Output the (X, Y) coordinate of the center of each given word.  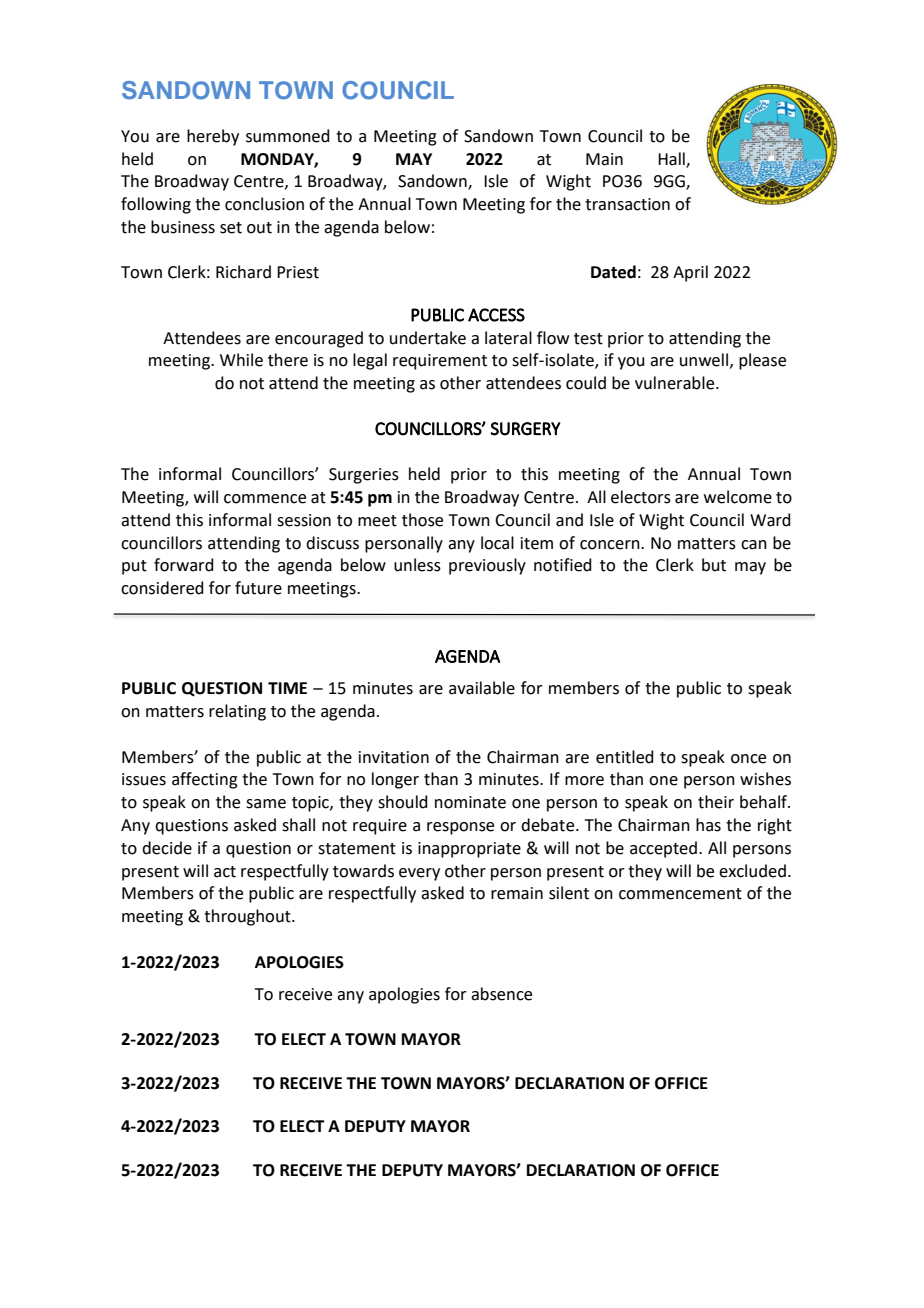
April (690, 273)
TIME (287, 688)
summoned (288, 136)
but (714, 565)
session (304, 520)
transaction (627, 204)
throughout (248, 917)
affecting (205, 780)
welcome (738, 497)
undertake (428, 338)
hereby (213, 137)
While (241, 360)
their (716, 802)
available (482, 688)
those (422, 520)
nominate (470, 802)
